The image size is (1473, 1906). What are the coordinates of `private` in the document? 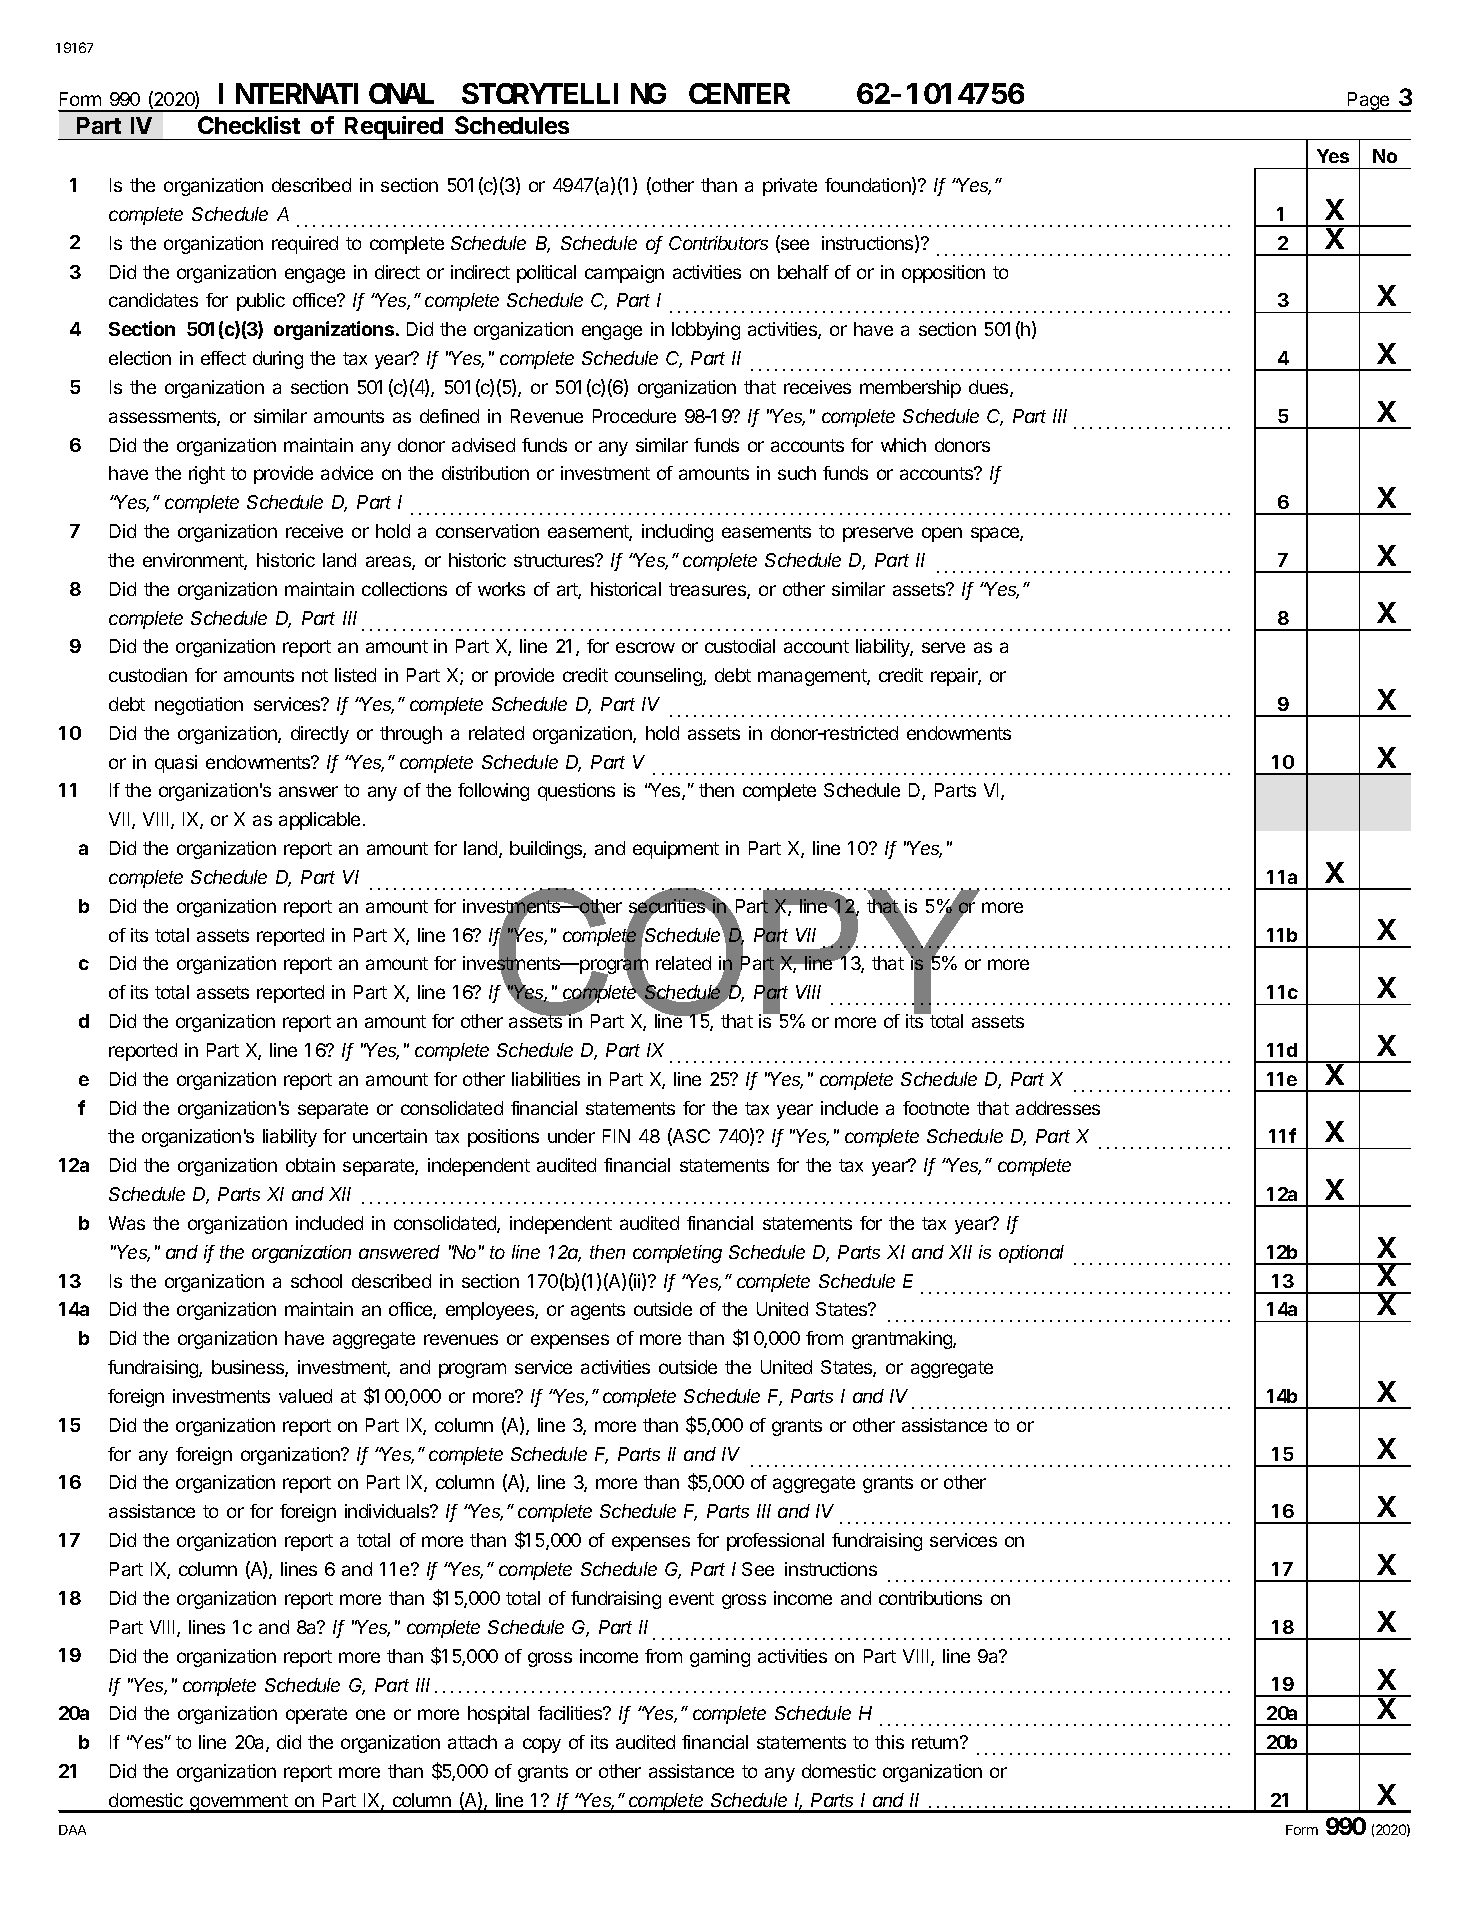 It's located at (790, 187).
